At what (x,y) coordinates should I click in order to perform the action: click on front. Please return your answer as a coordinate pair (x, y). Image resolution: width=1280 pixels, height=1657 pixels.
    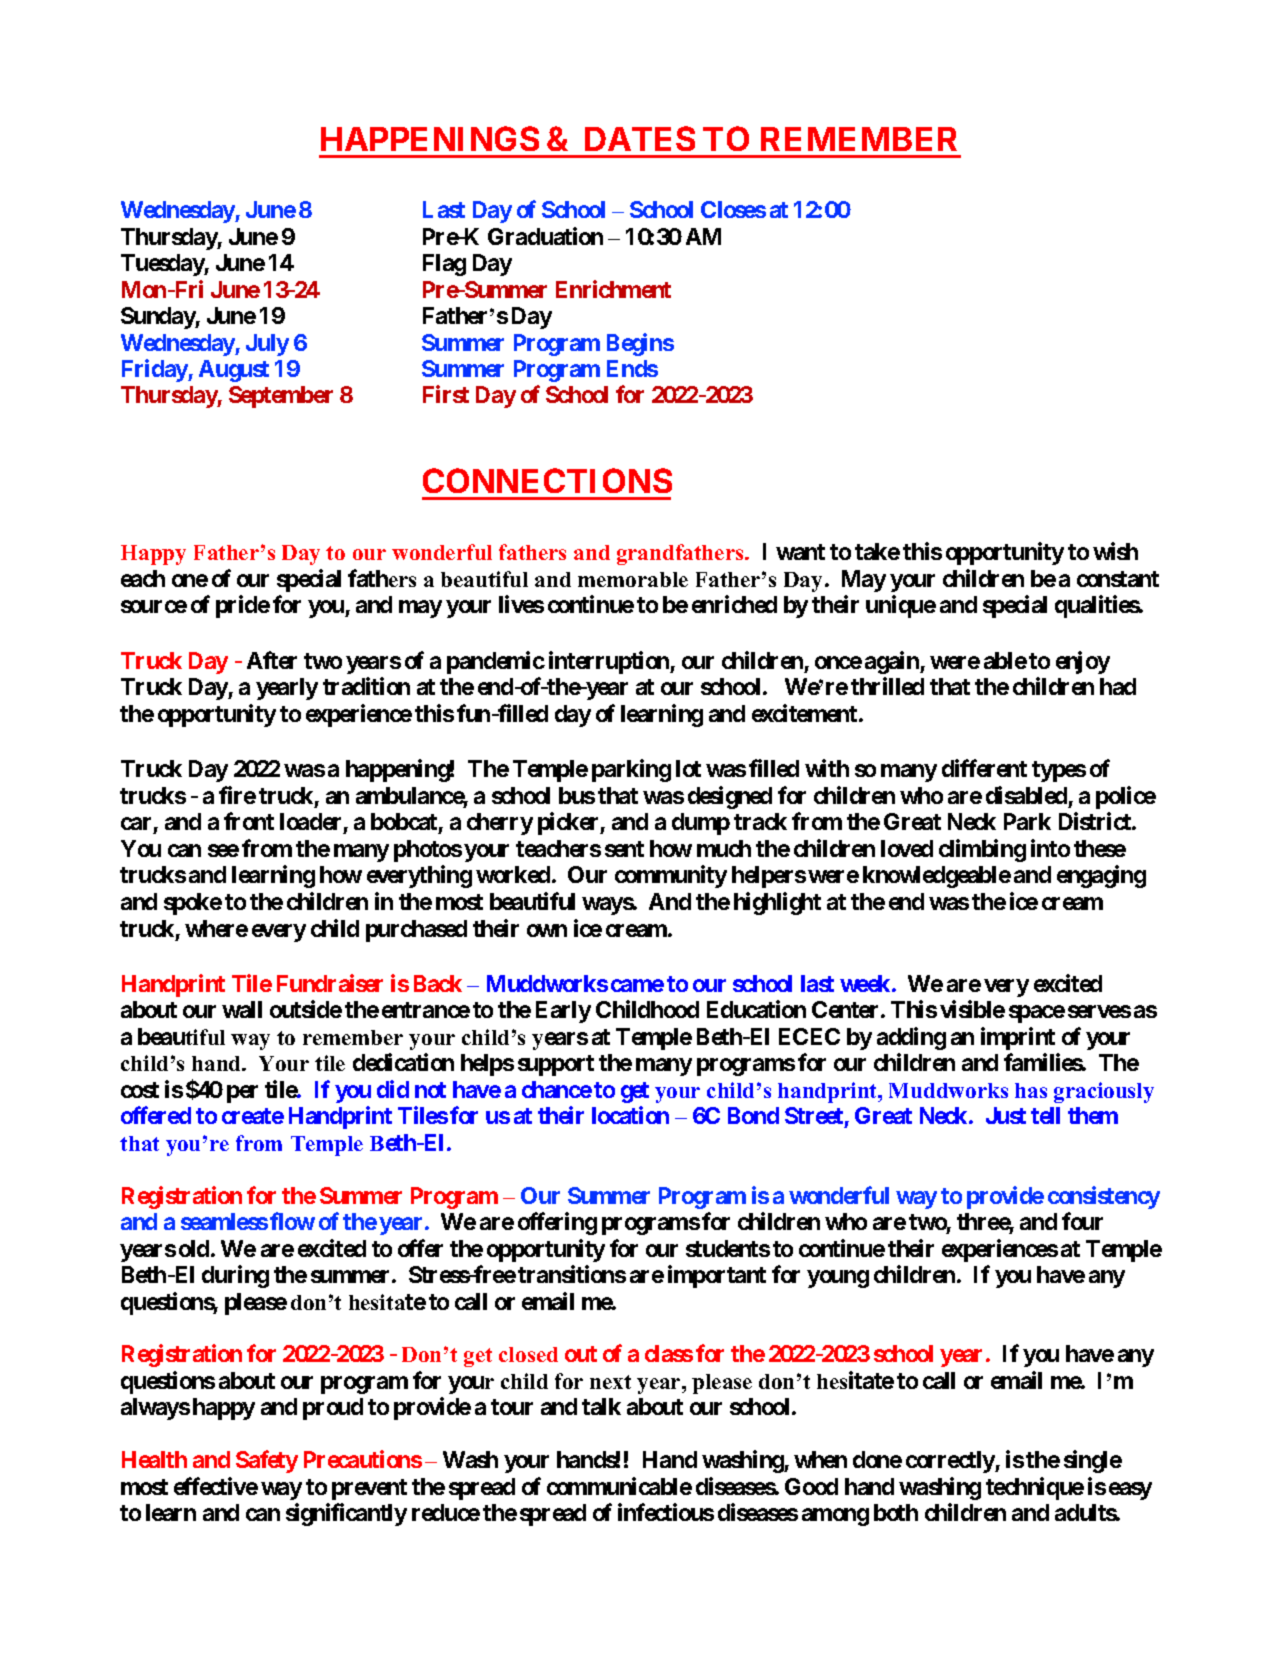
    Looking at the image, I should click on (249, 821).
